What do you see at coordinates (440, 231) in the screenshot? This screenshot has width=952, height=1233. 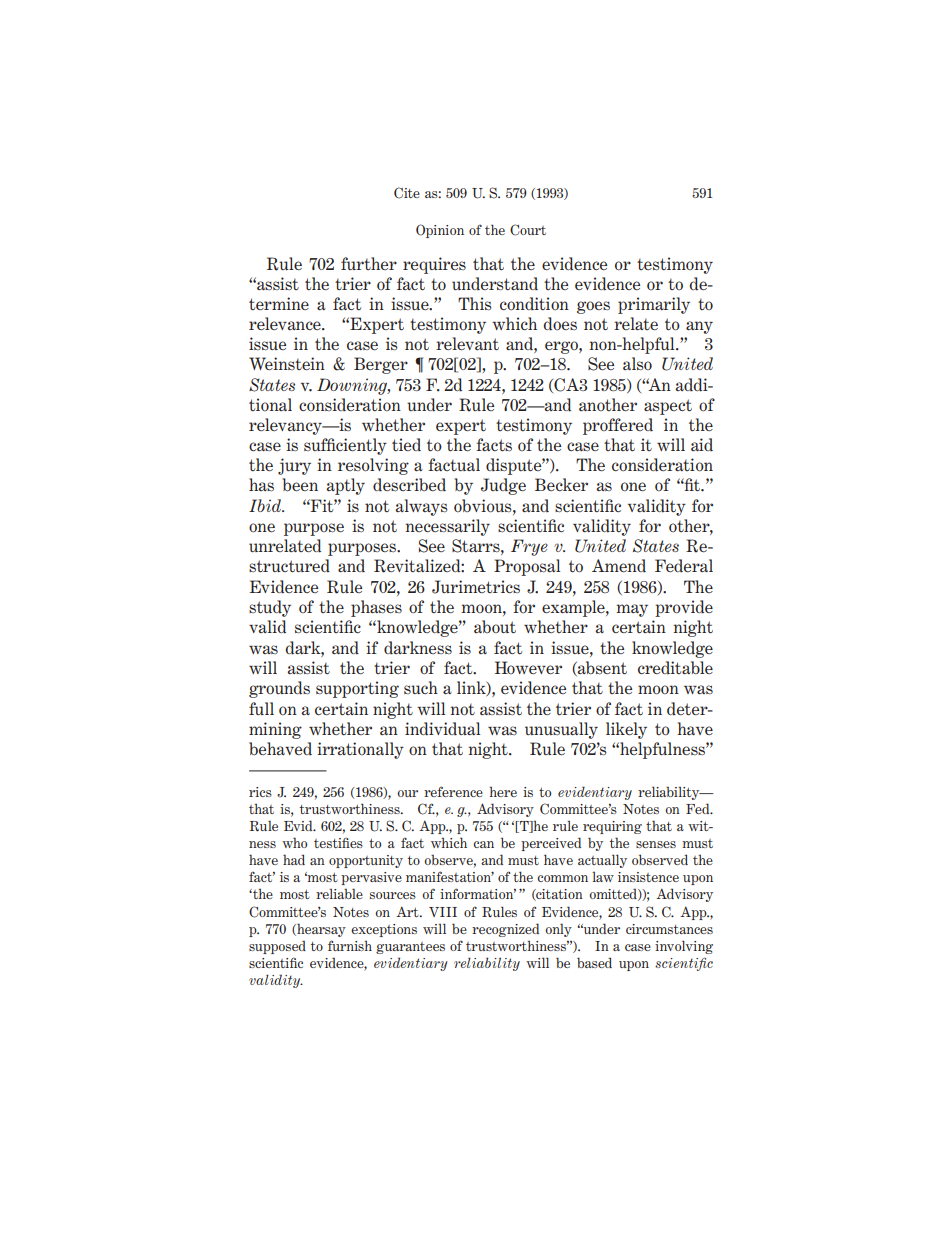 I see `Opinion` at bounding box center [440, 231].
